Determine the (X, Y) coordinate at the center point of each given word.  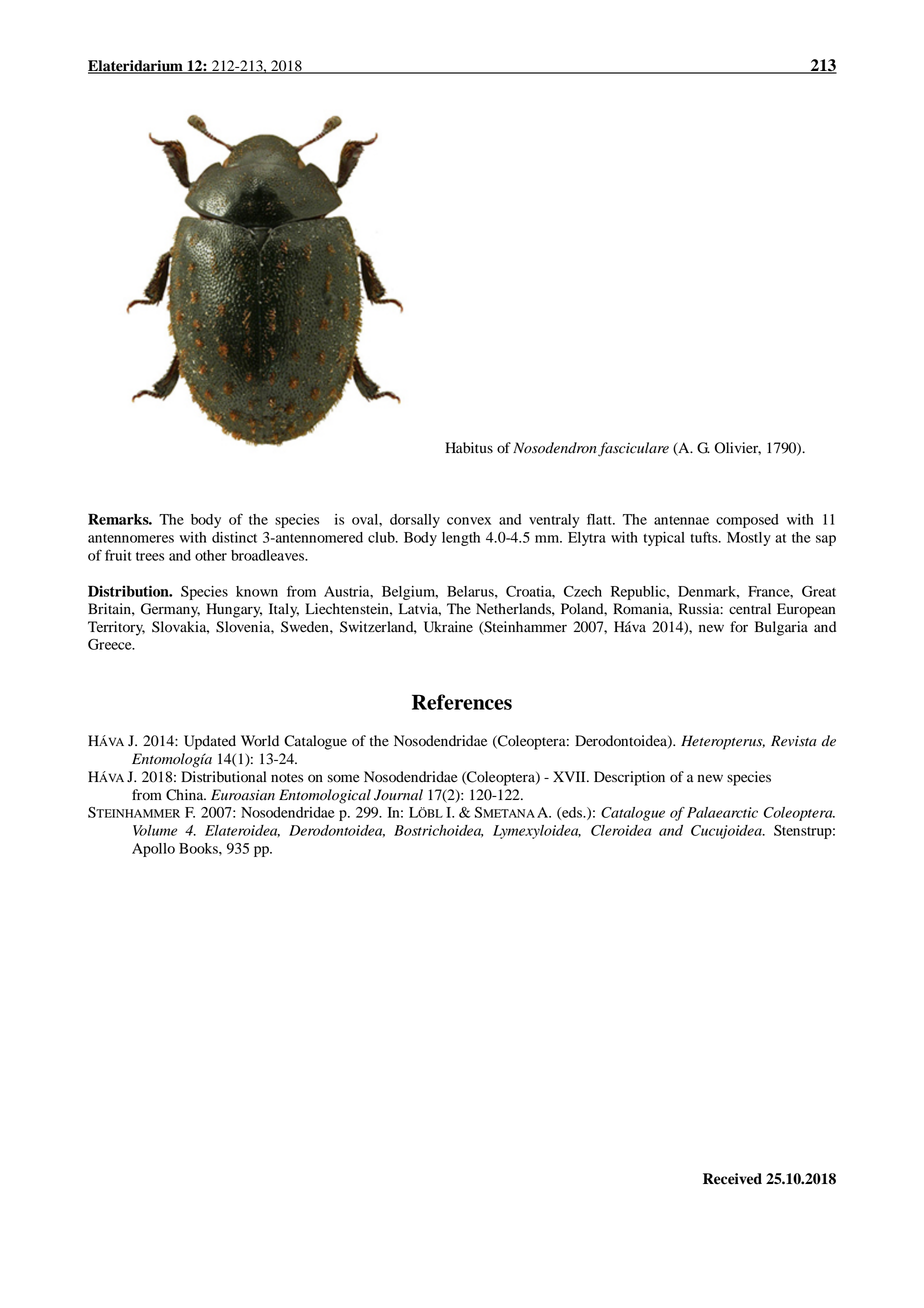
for (739, 627)
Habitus (469, 448)
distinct (234, 537)
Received (732, 1179)
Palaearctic (722, 812)
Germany (170, 610)
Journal (398, 795)
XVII (570, 776)
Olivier (738, 448)
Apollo (153, 850)
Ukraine (448, 627)
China (186, 795)
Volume (155, 830)
